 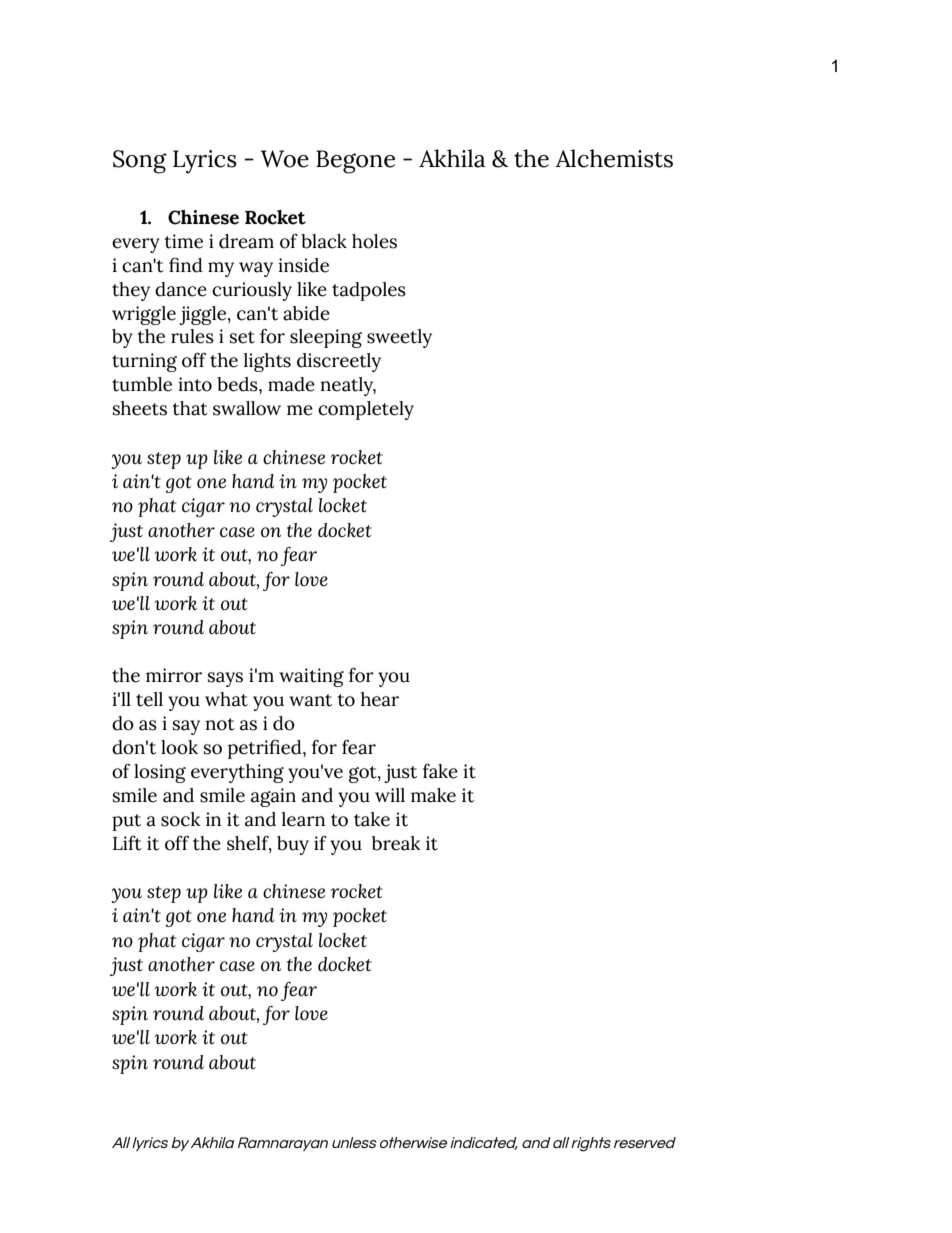 What do you see at coordinates (614, 158) in the screenshot?
I see `Alchemists` at bounding box center [614, 158].
